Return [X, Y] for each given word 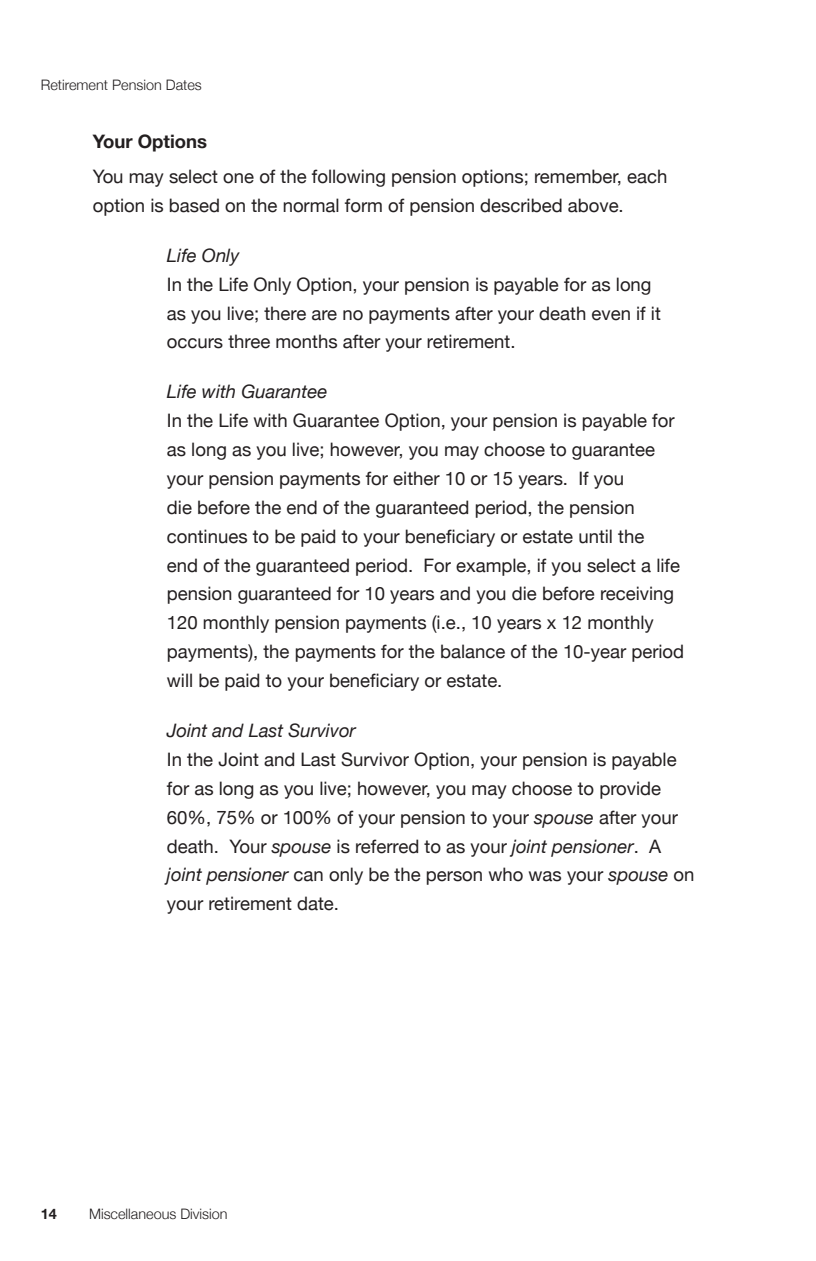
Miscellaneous [133, 1213]
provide [630, 790]
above [594, 205]
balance [473, 651]
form [363, 205]
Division [204, 1214]
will [179, 680]
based [194, 205]
